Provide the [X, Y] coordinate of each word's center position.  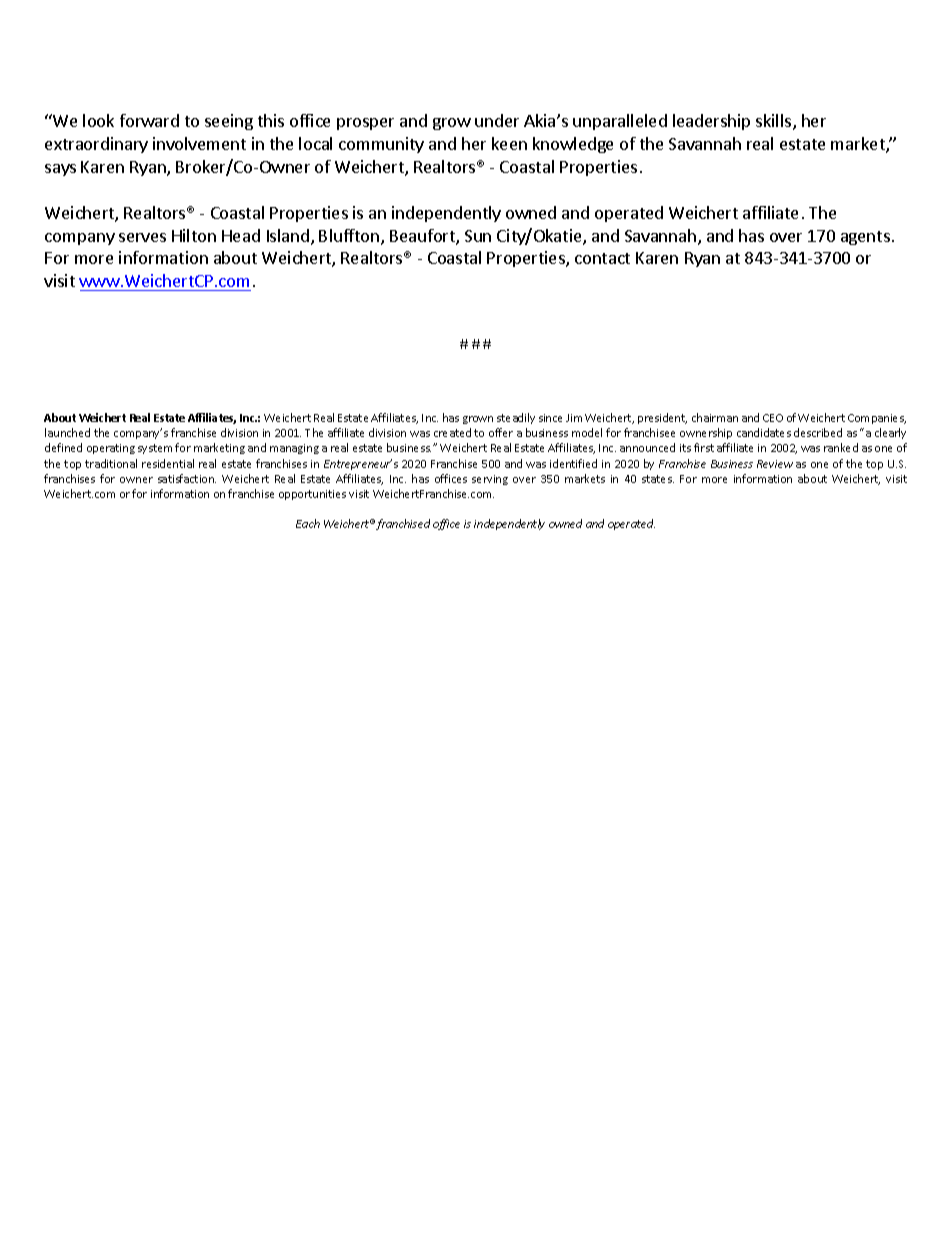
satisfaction [187, 478]
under [497, 120]
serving [490, 480]
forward [149, 120]
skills [773, 120]
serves [142, 237]
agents [865, 238]
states [658, 479]
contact [602, 258]
